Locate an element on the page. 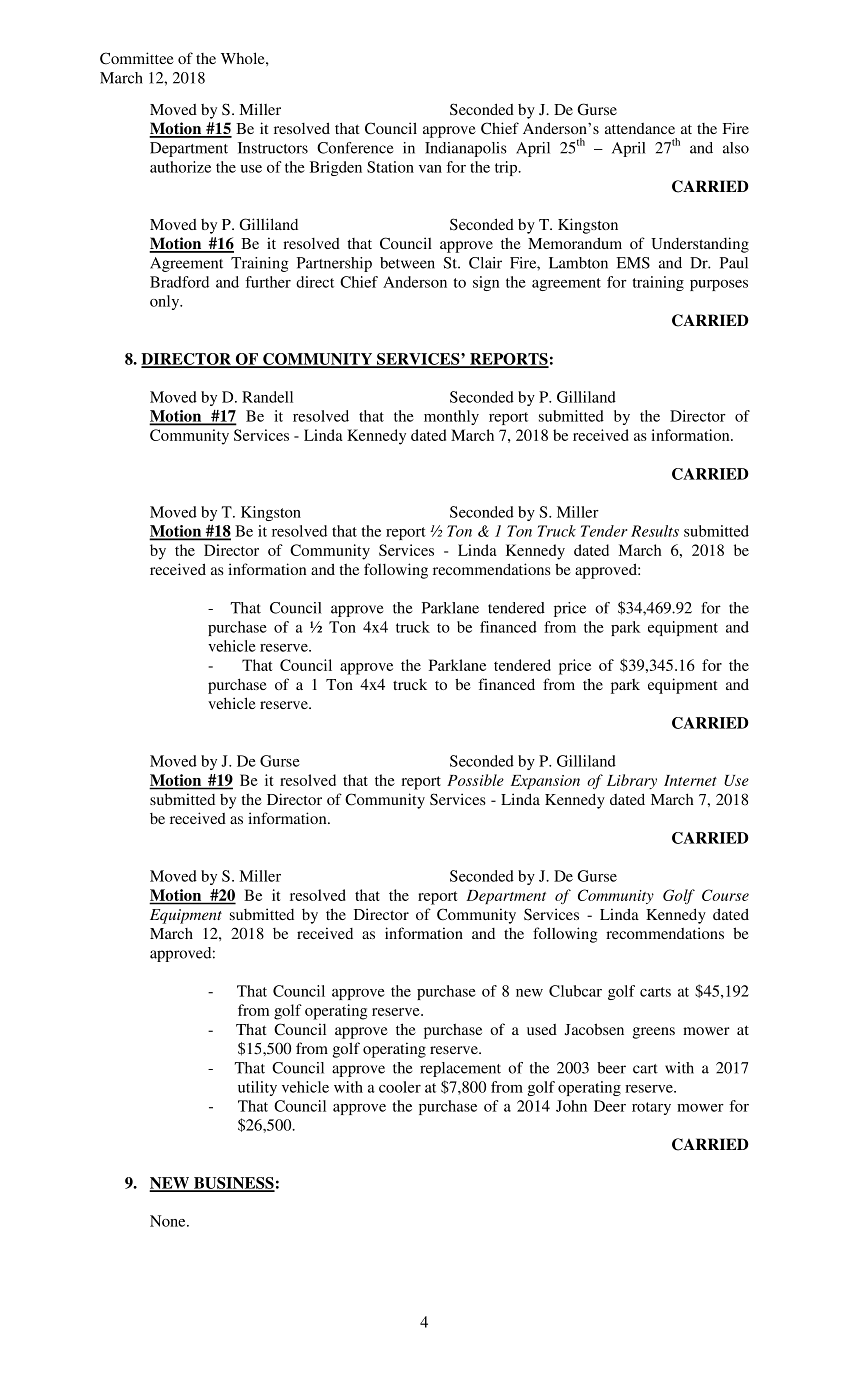 This document has height=1400, width=849. Randell is located at coordinates (267, 397).
